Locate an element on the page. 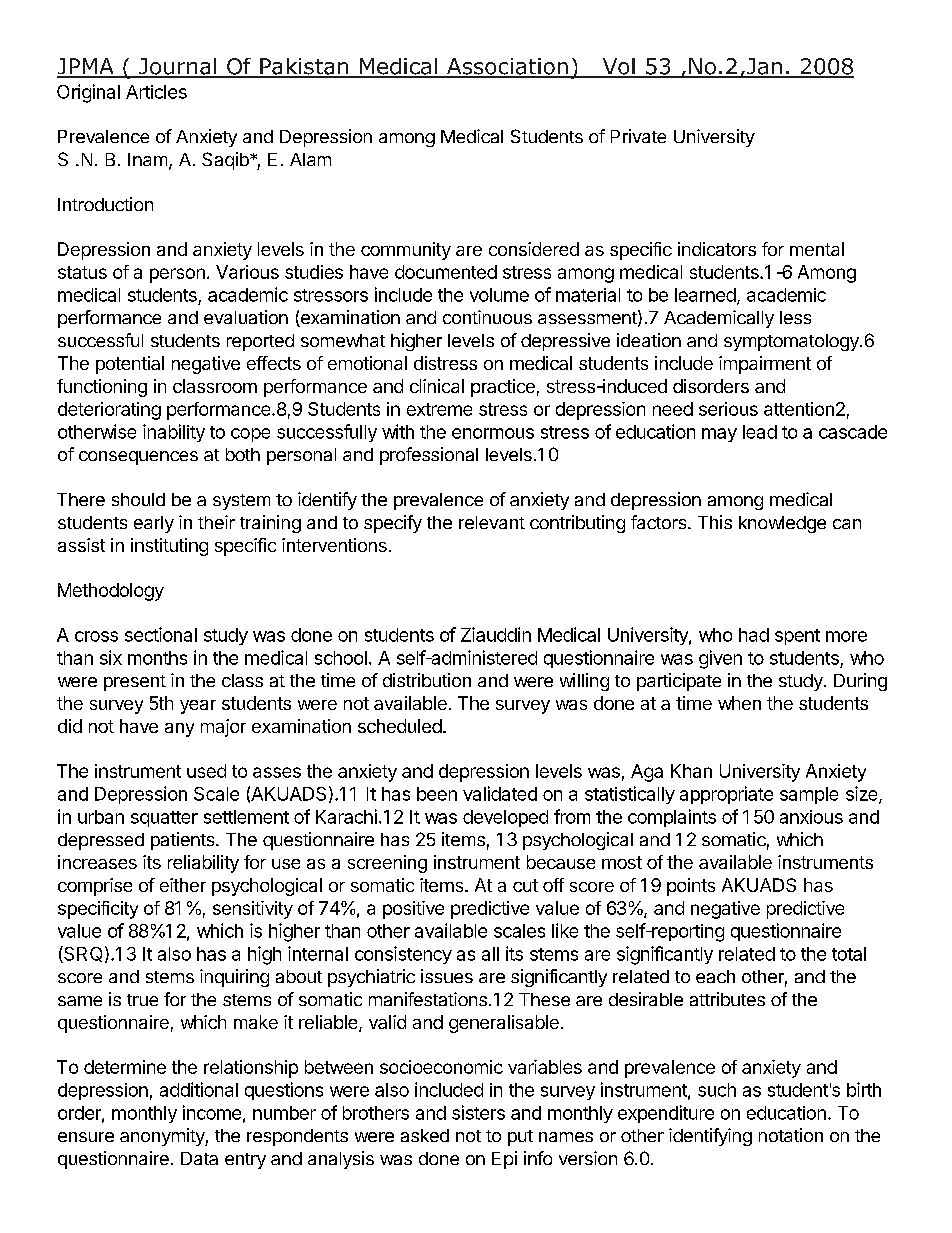  Association is located at coordinates (507, 67).
